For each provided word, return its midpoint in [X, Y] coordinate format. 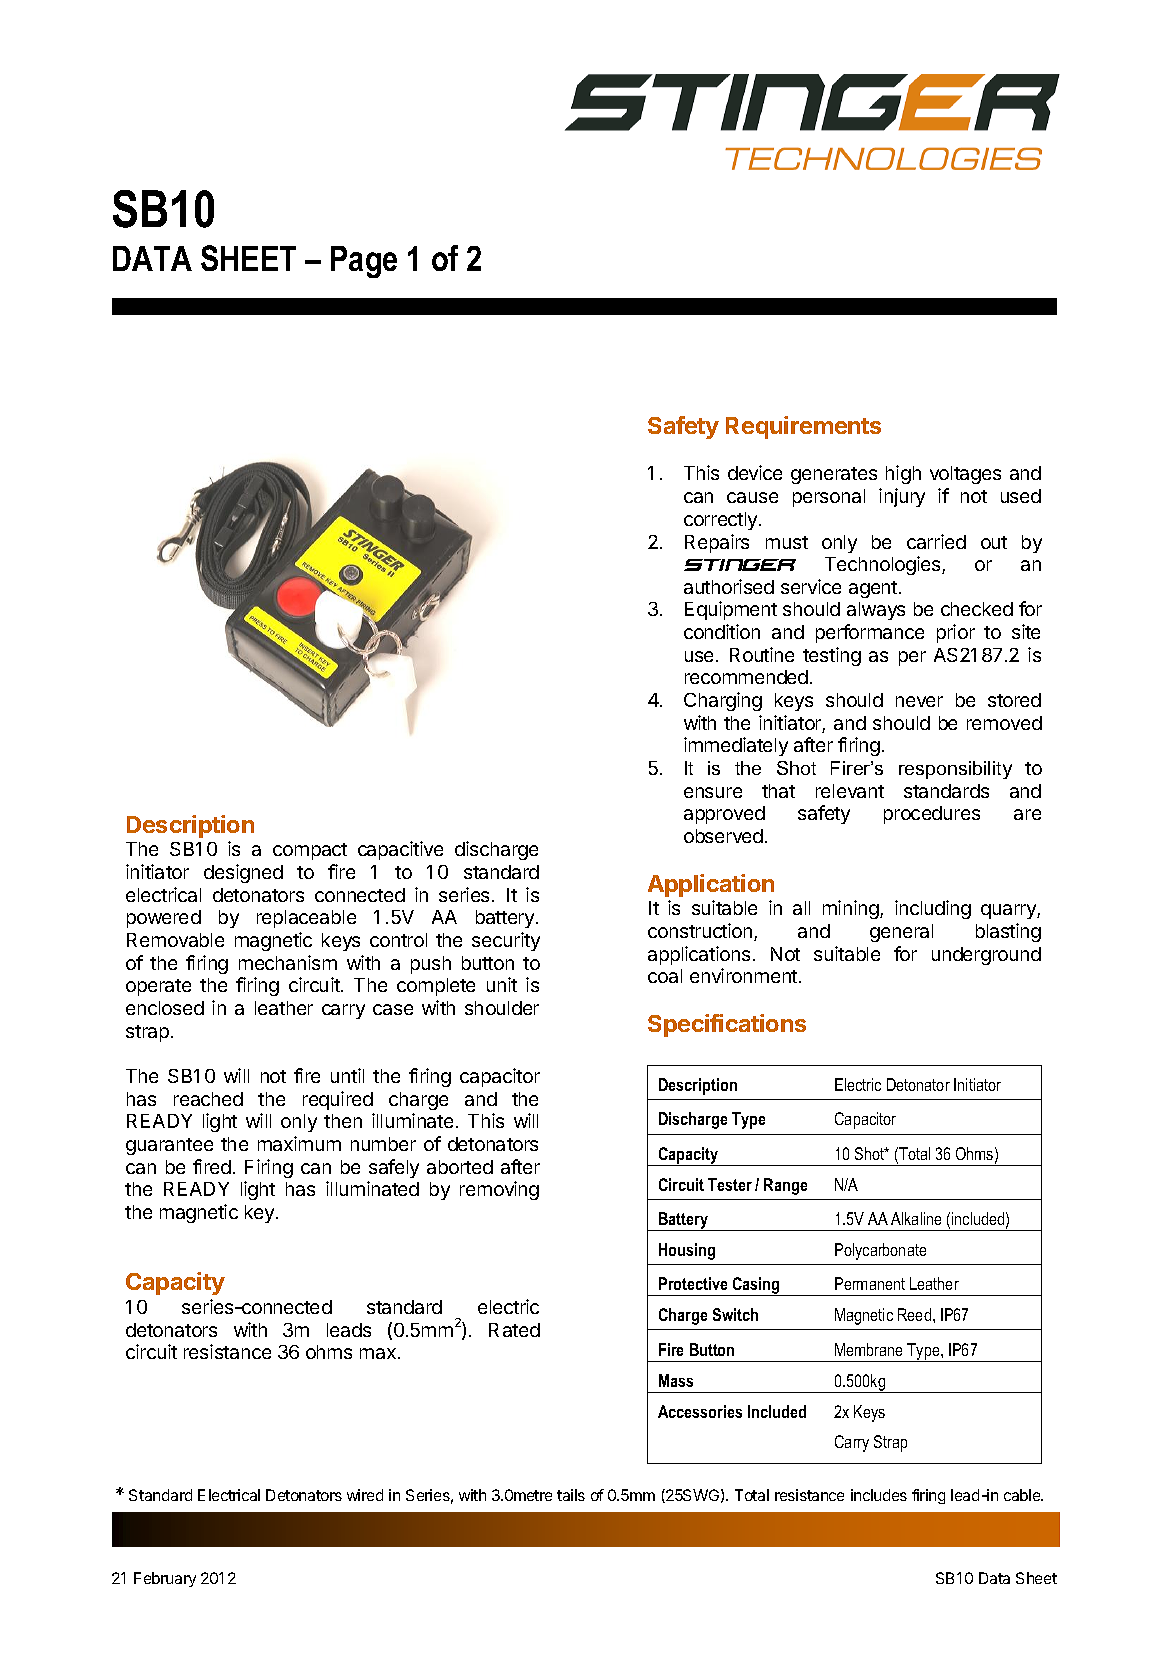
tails [571, 1495]
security [506, 941]
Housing [687, 1251]
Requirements [803, 427]
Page [364, 262]
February [165, 1579]
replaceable [306, 919]
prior [956, 633]
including [933, 909]
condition [722, 631]
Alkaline [916, 1218]
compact [310, 851]
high [903, 474]
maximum [299, 1143]
